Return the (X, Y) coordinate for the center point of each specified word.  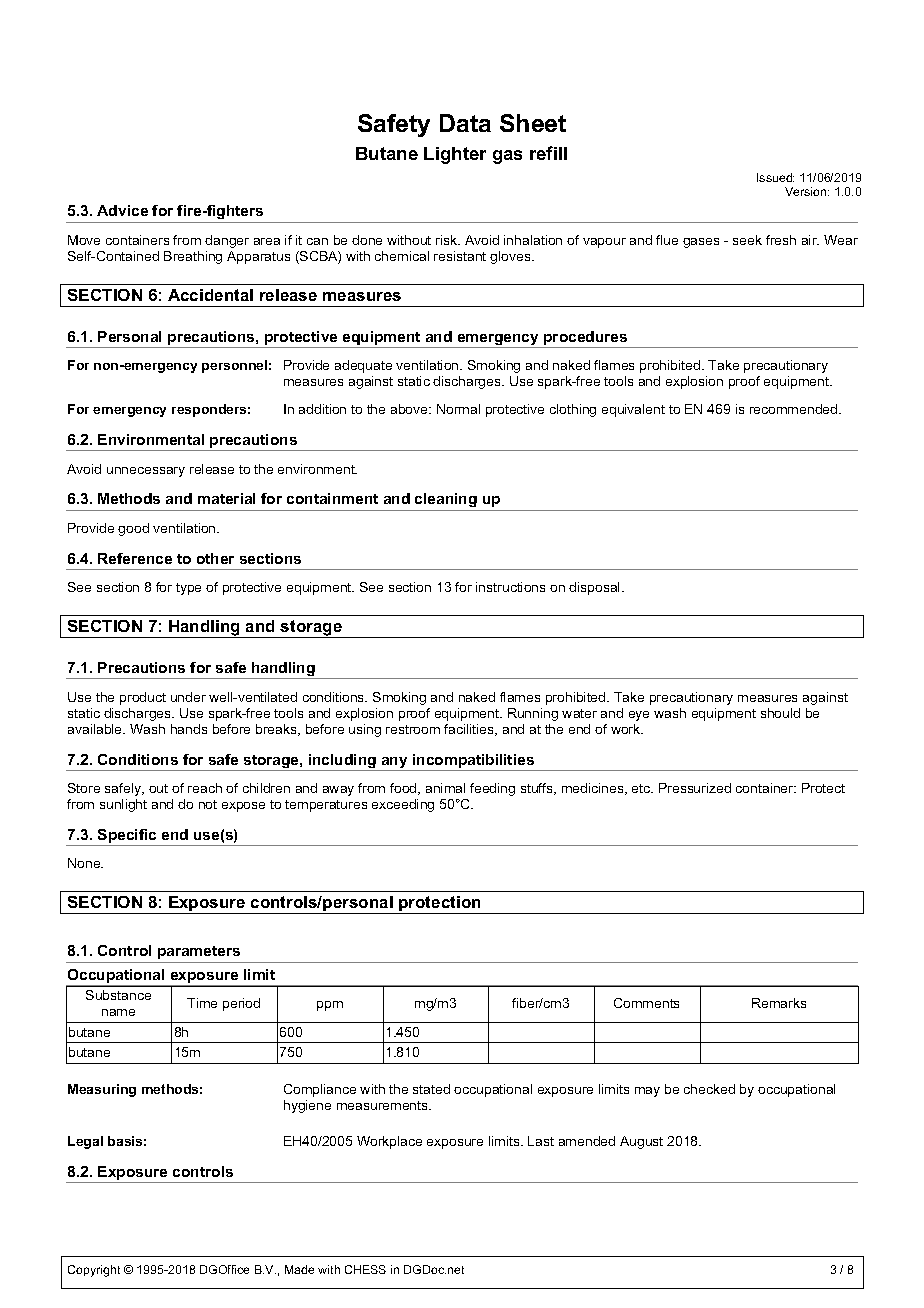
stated (431, 1089)
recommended (795, 409)
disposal (596, 588)
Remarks (779, 1003)
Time (202, 1003)
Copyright (94, 1271)
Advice (122, 210)
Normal (458, 409)
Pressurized (695, 788)
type (188, 589)
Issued (775, 177)
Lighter (455, 155)
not (208, 804)
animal (445, 788)
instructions (510, 587)
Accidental (210, 295)
